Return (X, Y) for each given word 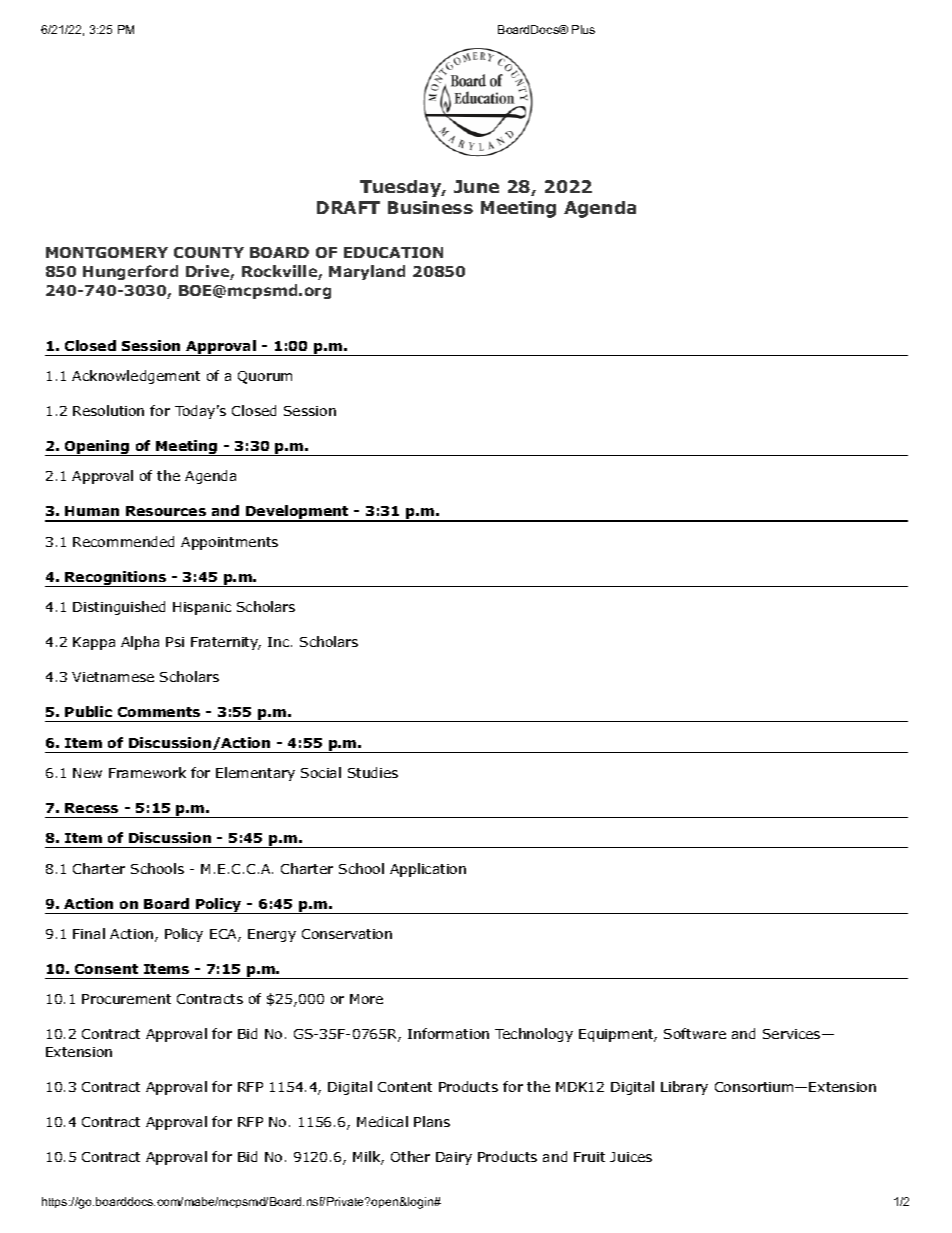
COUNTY (209, 252)
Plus (583, 29)
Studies (373, 772)
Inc (278, 642)
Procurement (126, 999)
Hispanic (202, 608)
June (476, 186)
